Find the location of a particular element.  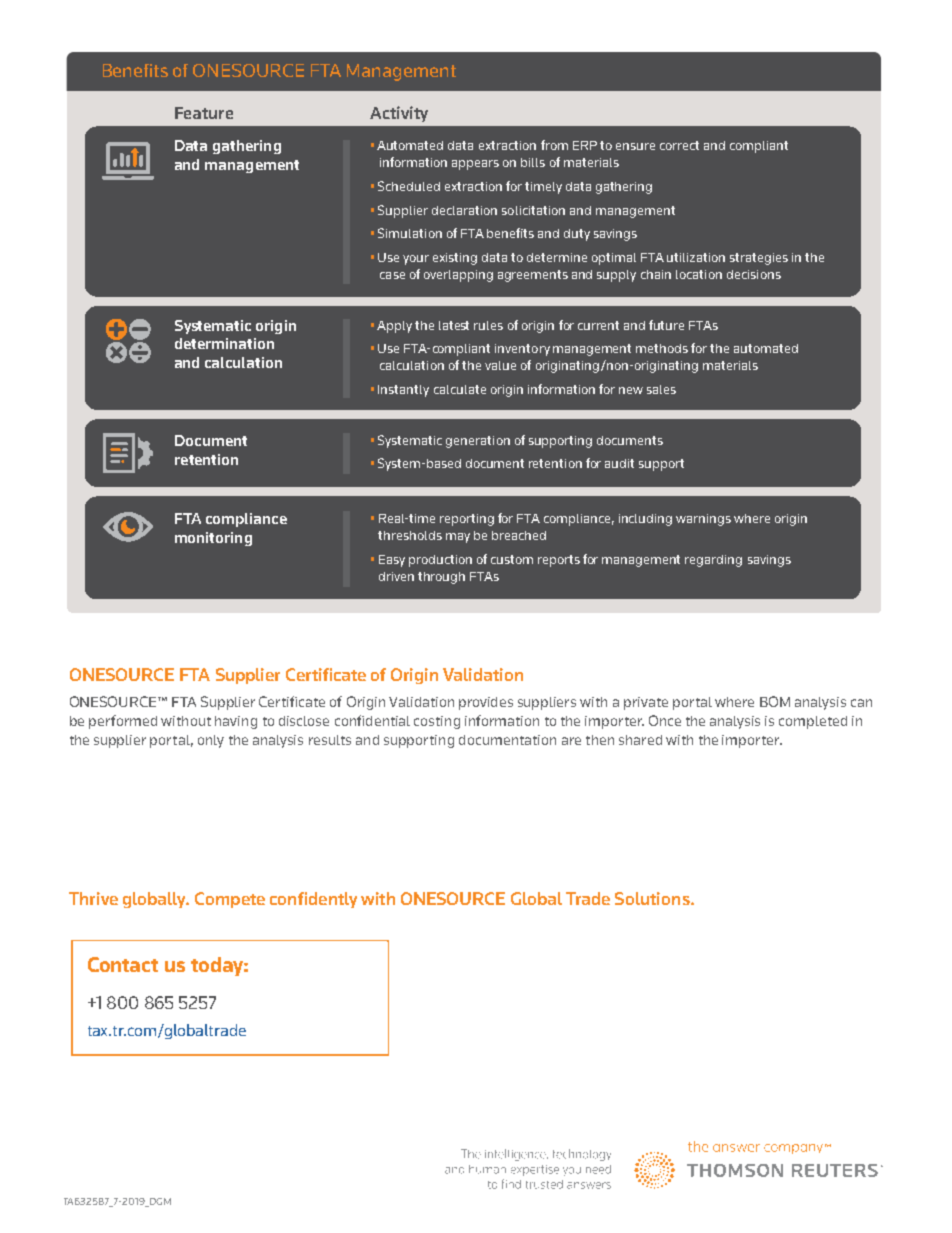

BOM is located at coordinates (775, 701).
